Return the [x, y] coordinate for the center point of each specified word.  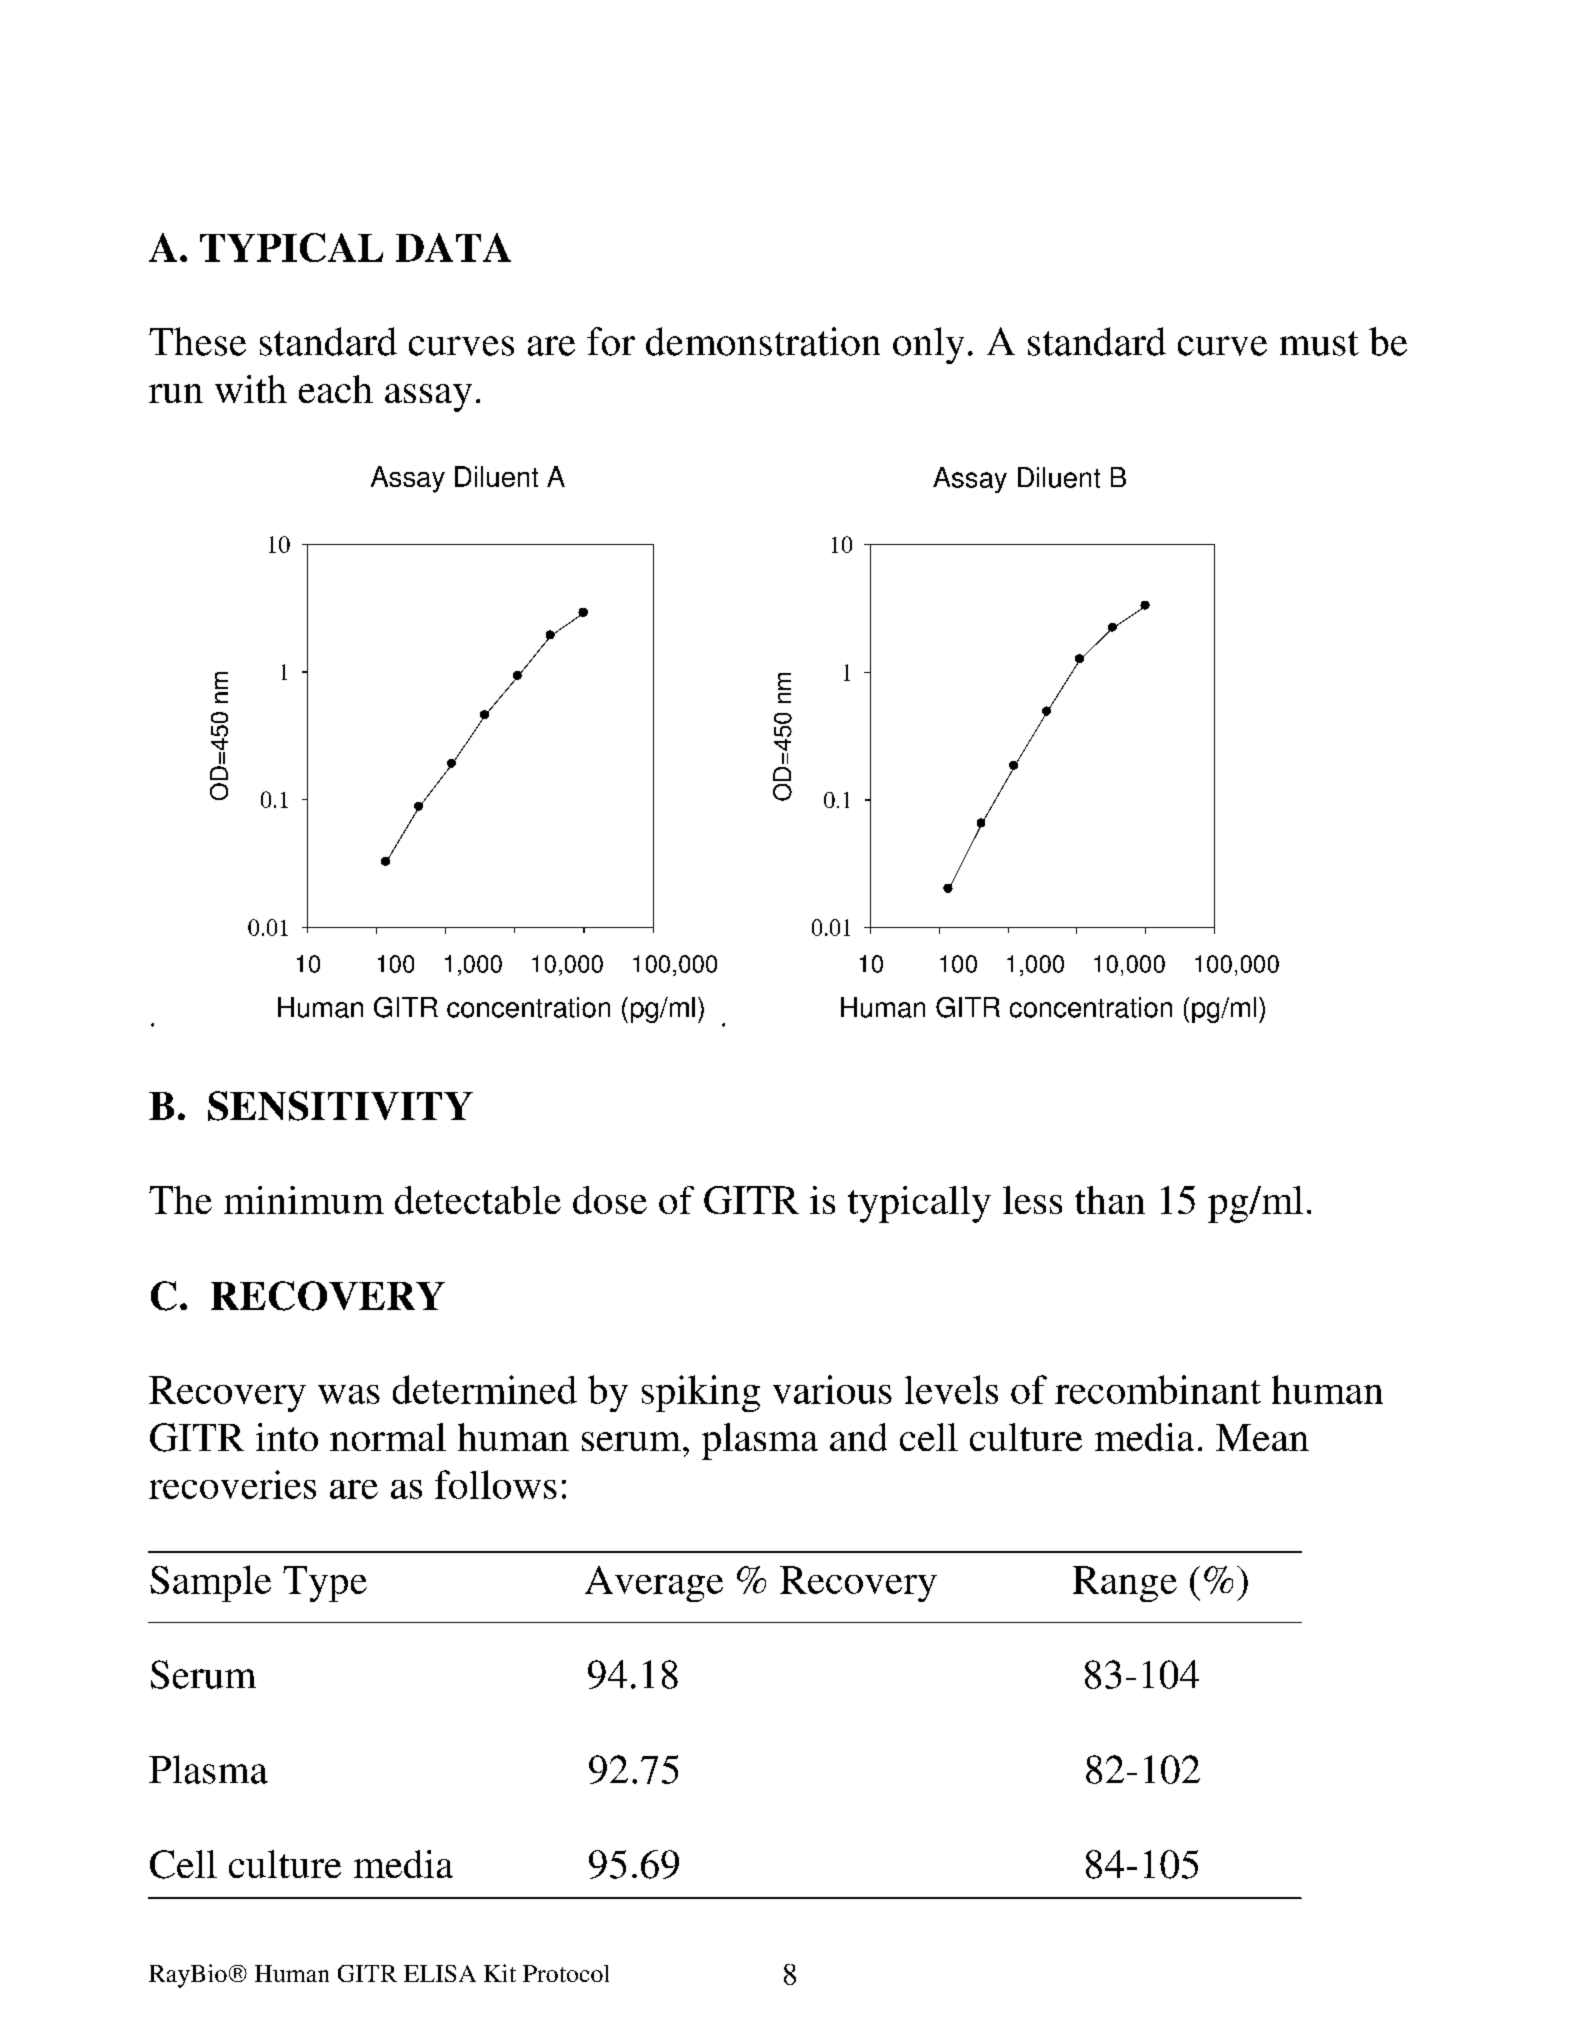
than [1110, 1200]
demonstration [763, 341]
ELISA [440, 1973]
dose [610, 1200]
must [1319, 343]
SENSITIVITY [340, 1106]
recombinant [1158, 1389]
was [349, 1394]
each [336, 389]
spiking [701, 1393]
